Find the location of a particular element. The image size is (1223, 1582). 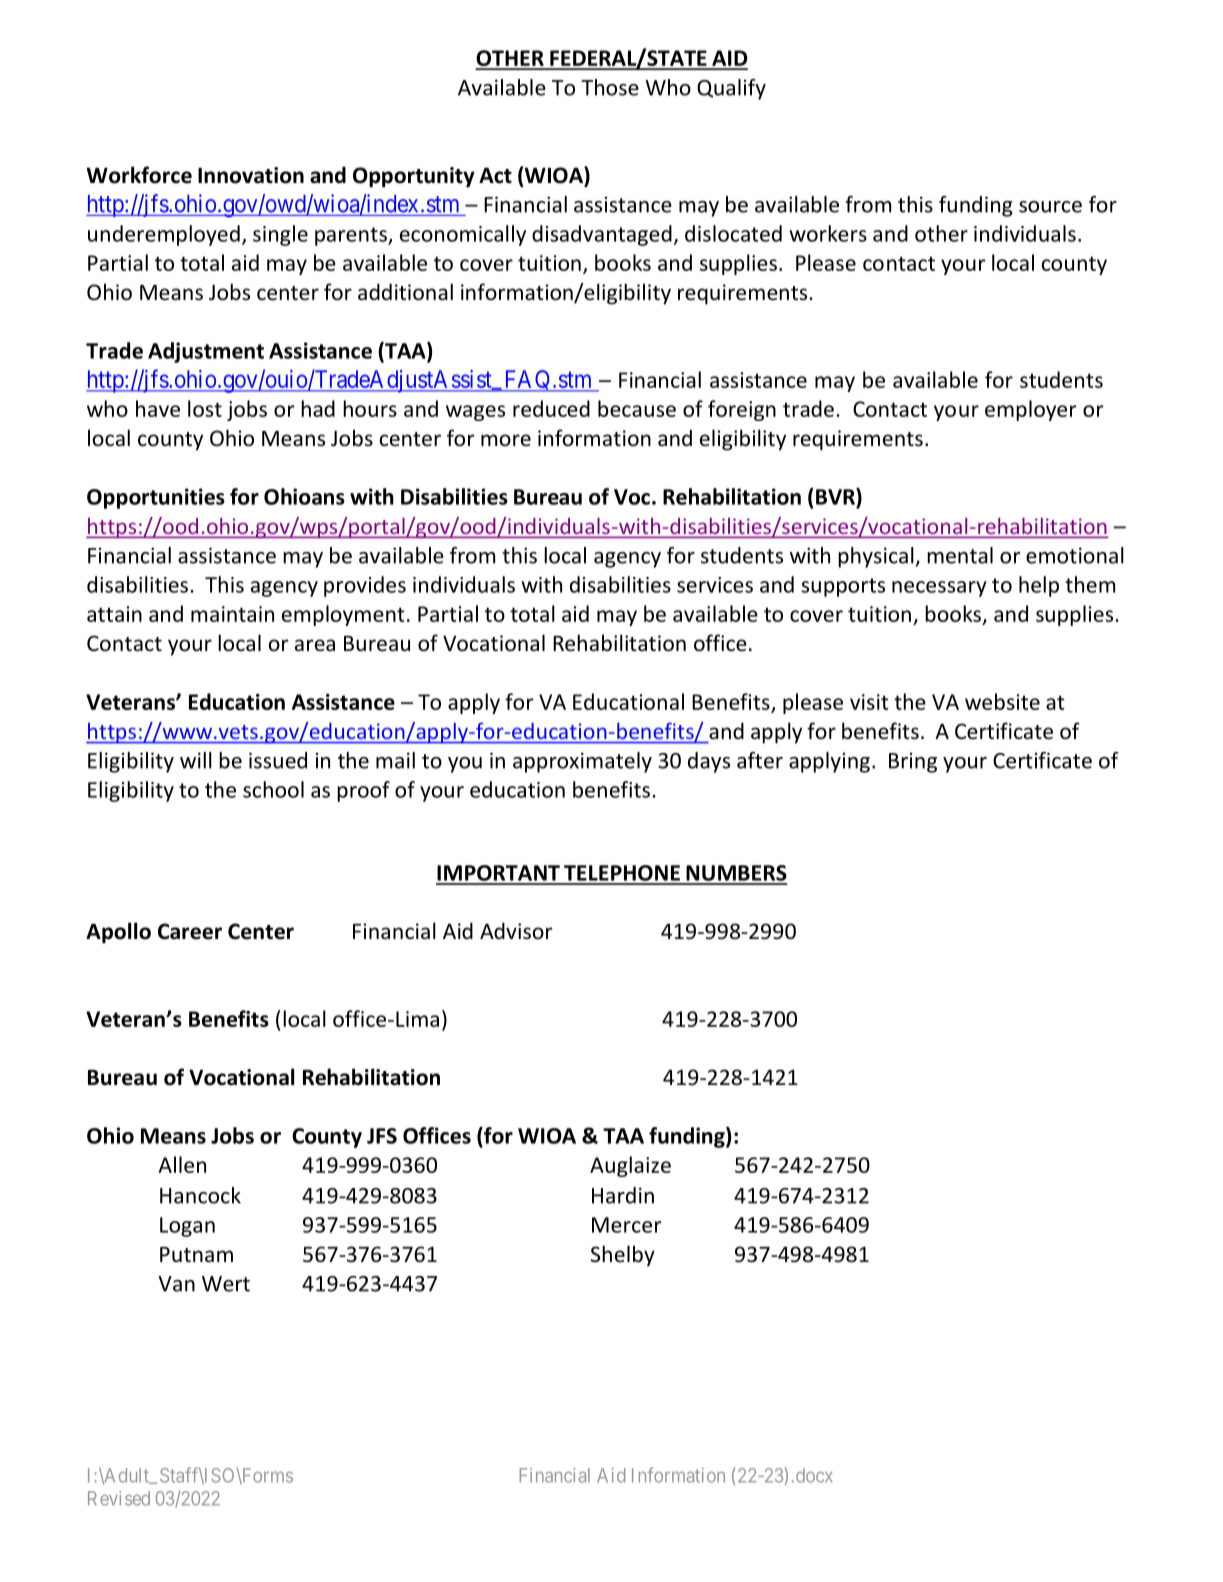

approximately is located at coordinates (582, 762).
